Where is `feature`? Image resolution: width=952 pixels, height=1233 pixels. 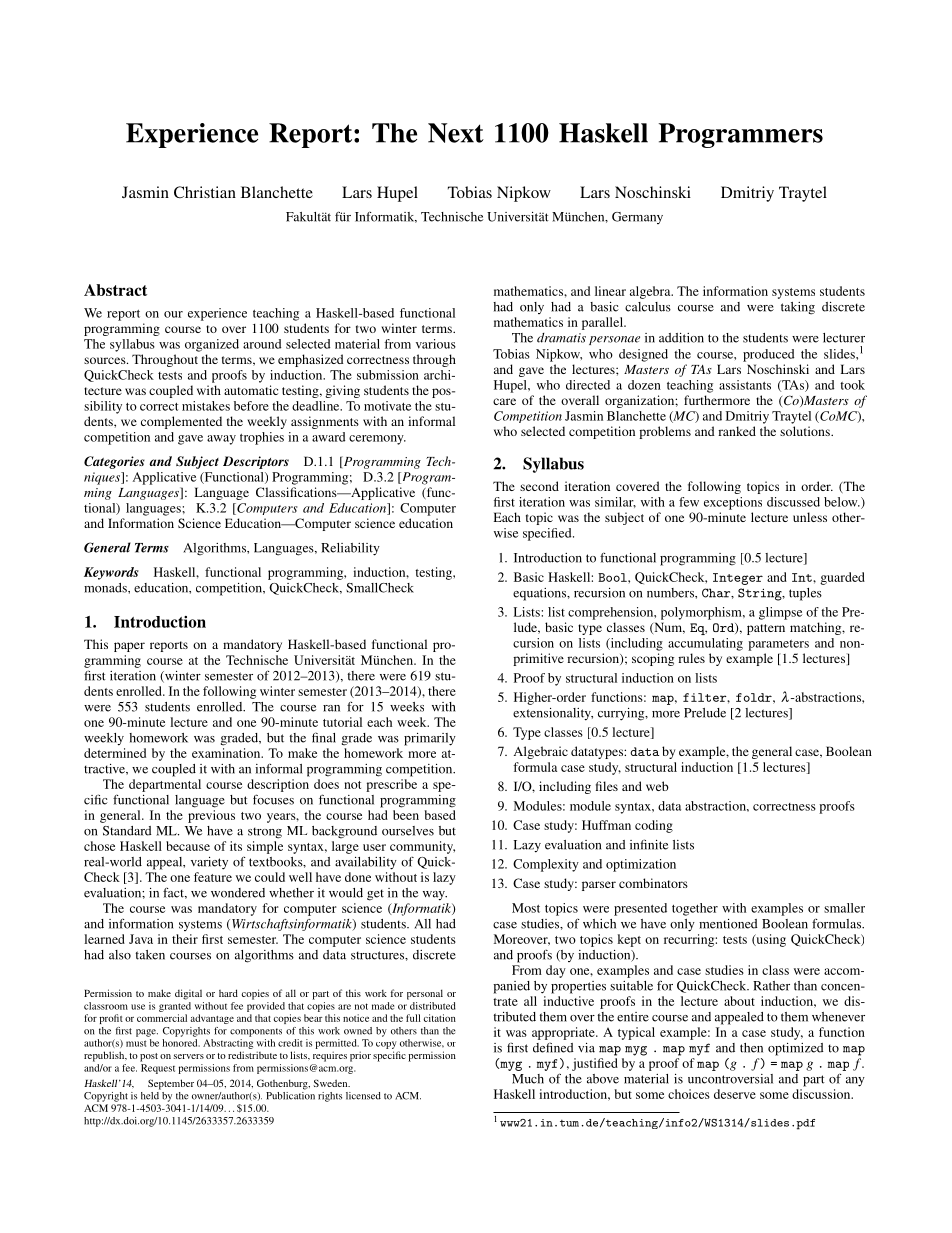 feature is located at coordinates (213, 877).
